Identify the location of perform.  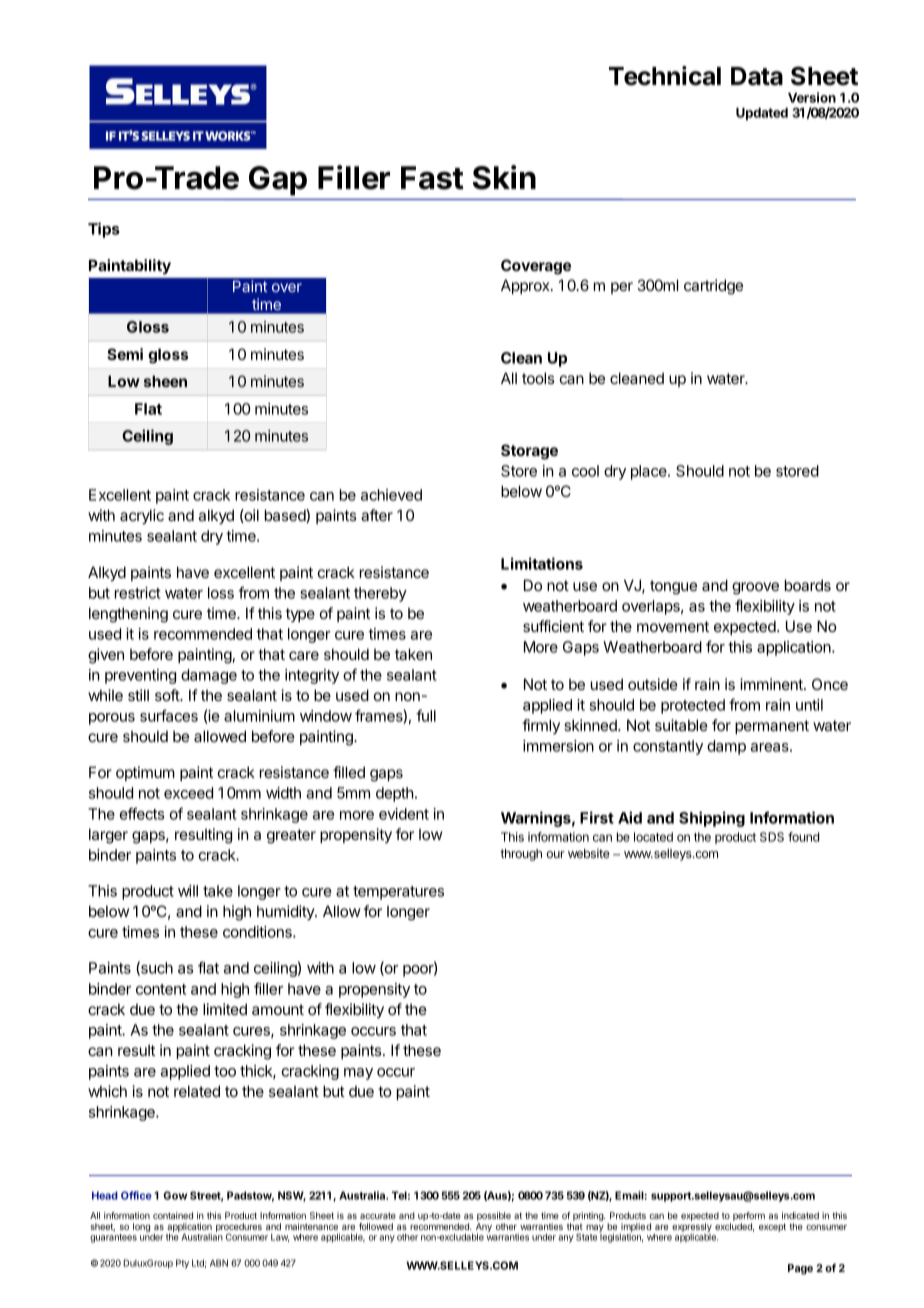
(749, 1218).
